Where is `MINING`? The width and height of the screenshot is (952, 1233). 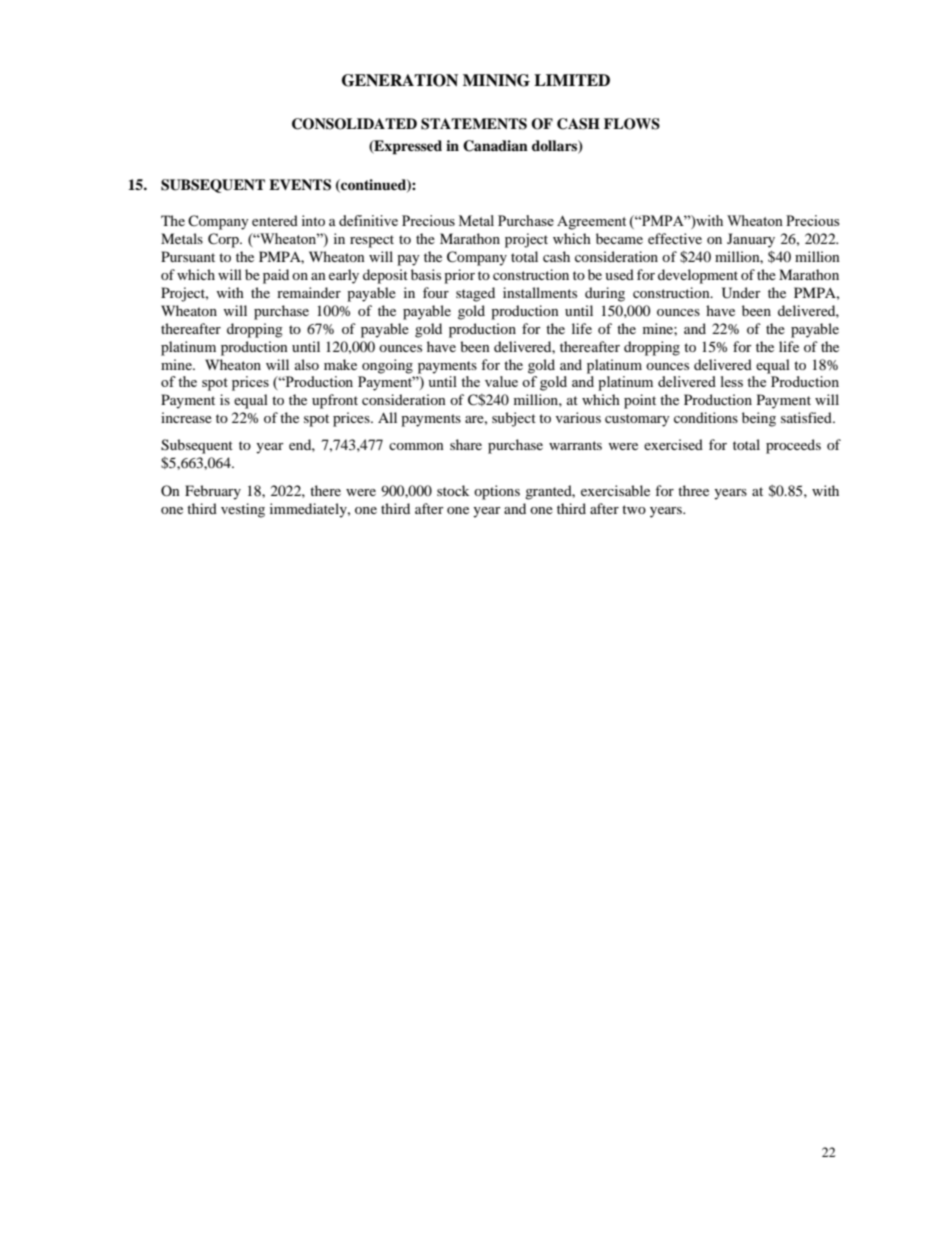 MINING is located at coordinates (496, 80).
